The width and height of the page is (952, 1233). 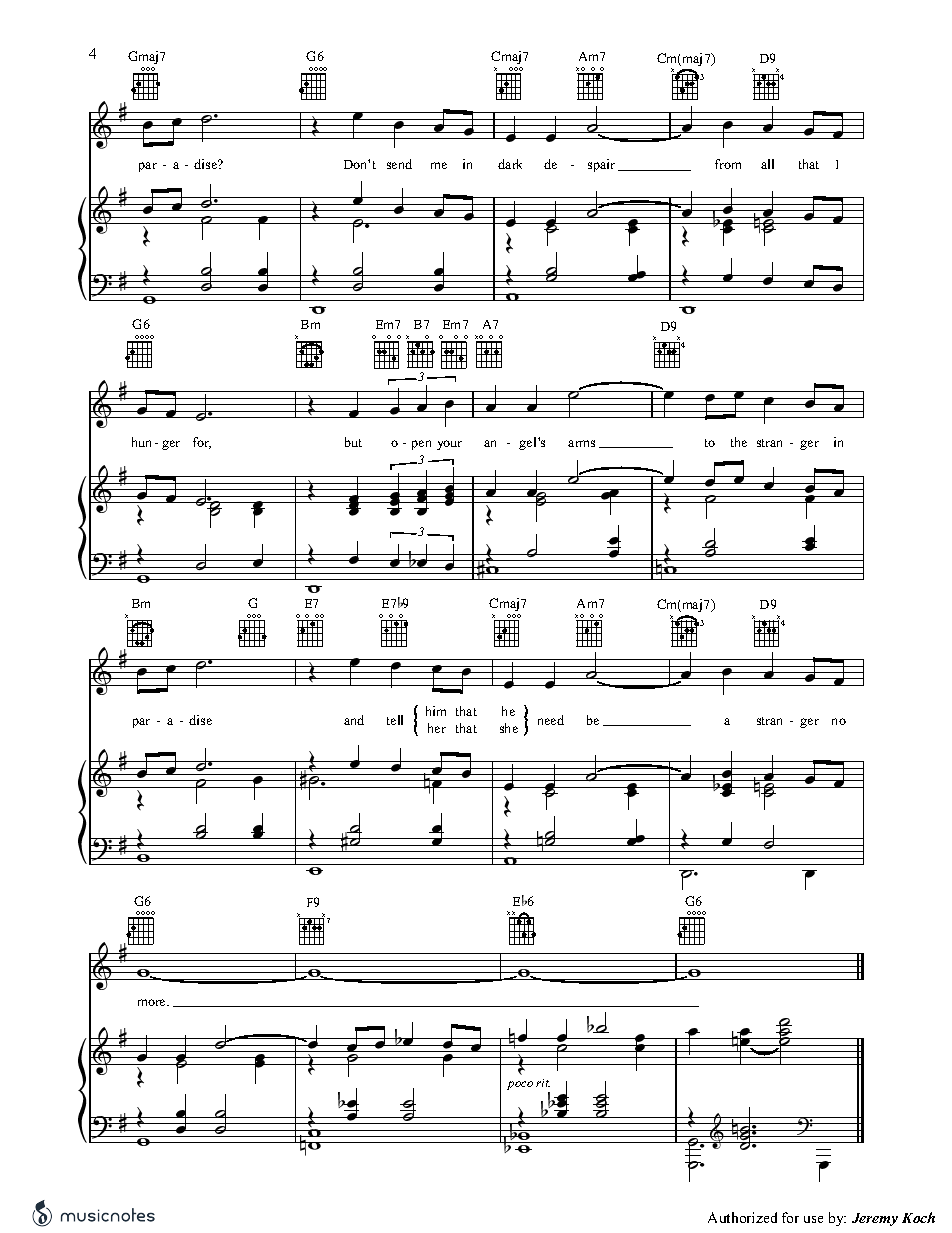 I want to click on poco, so click(x=520, y=1085).
